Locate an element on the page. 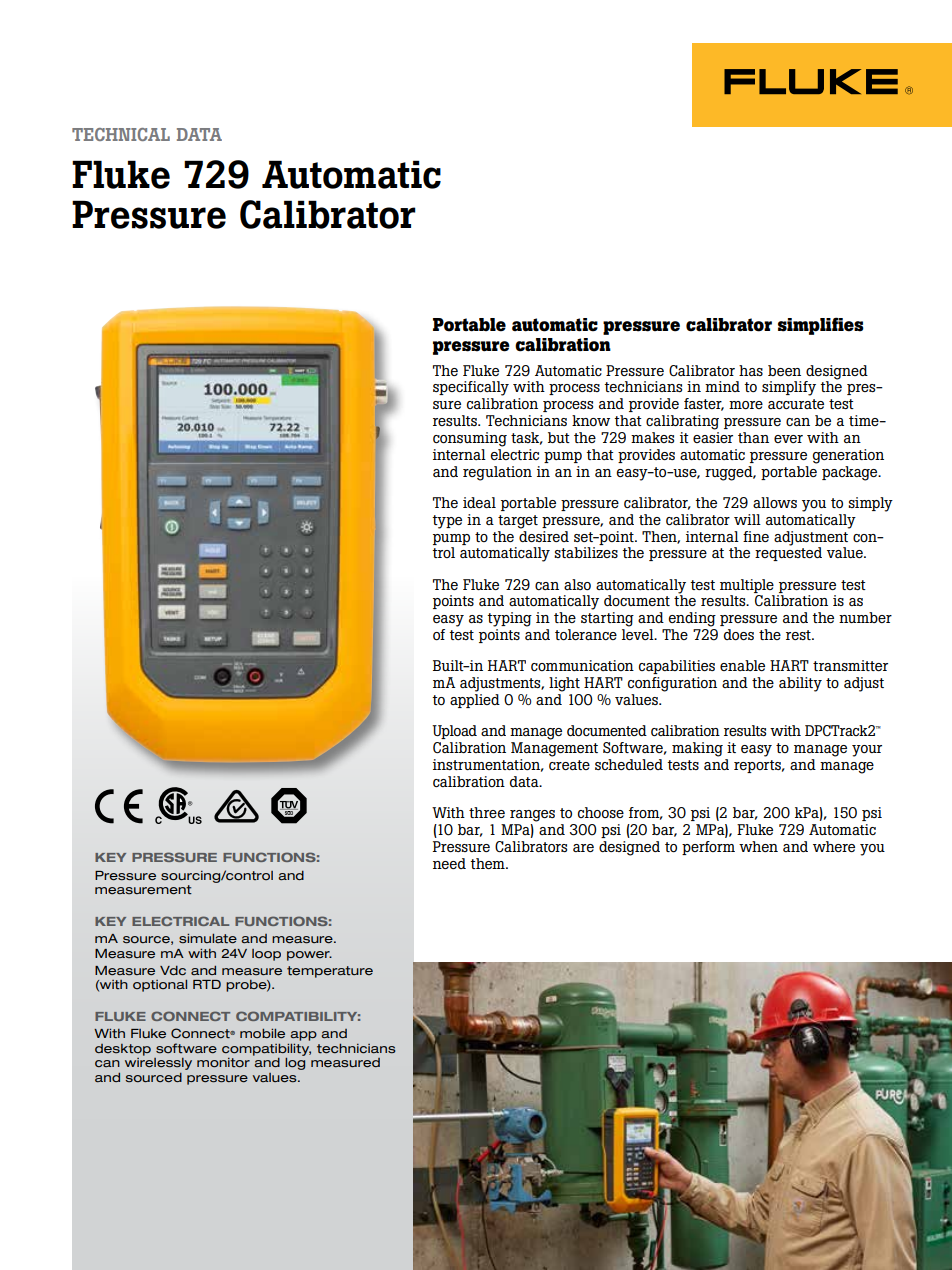  been is located at coordinates (784, 370).
